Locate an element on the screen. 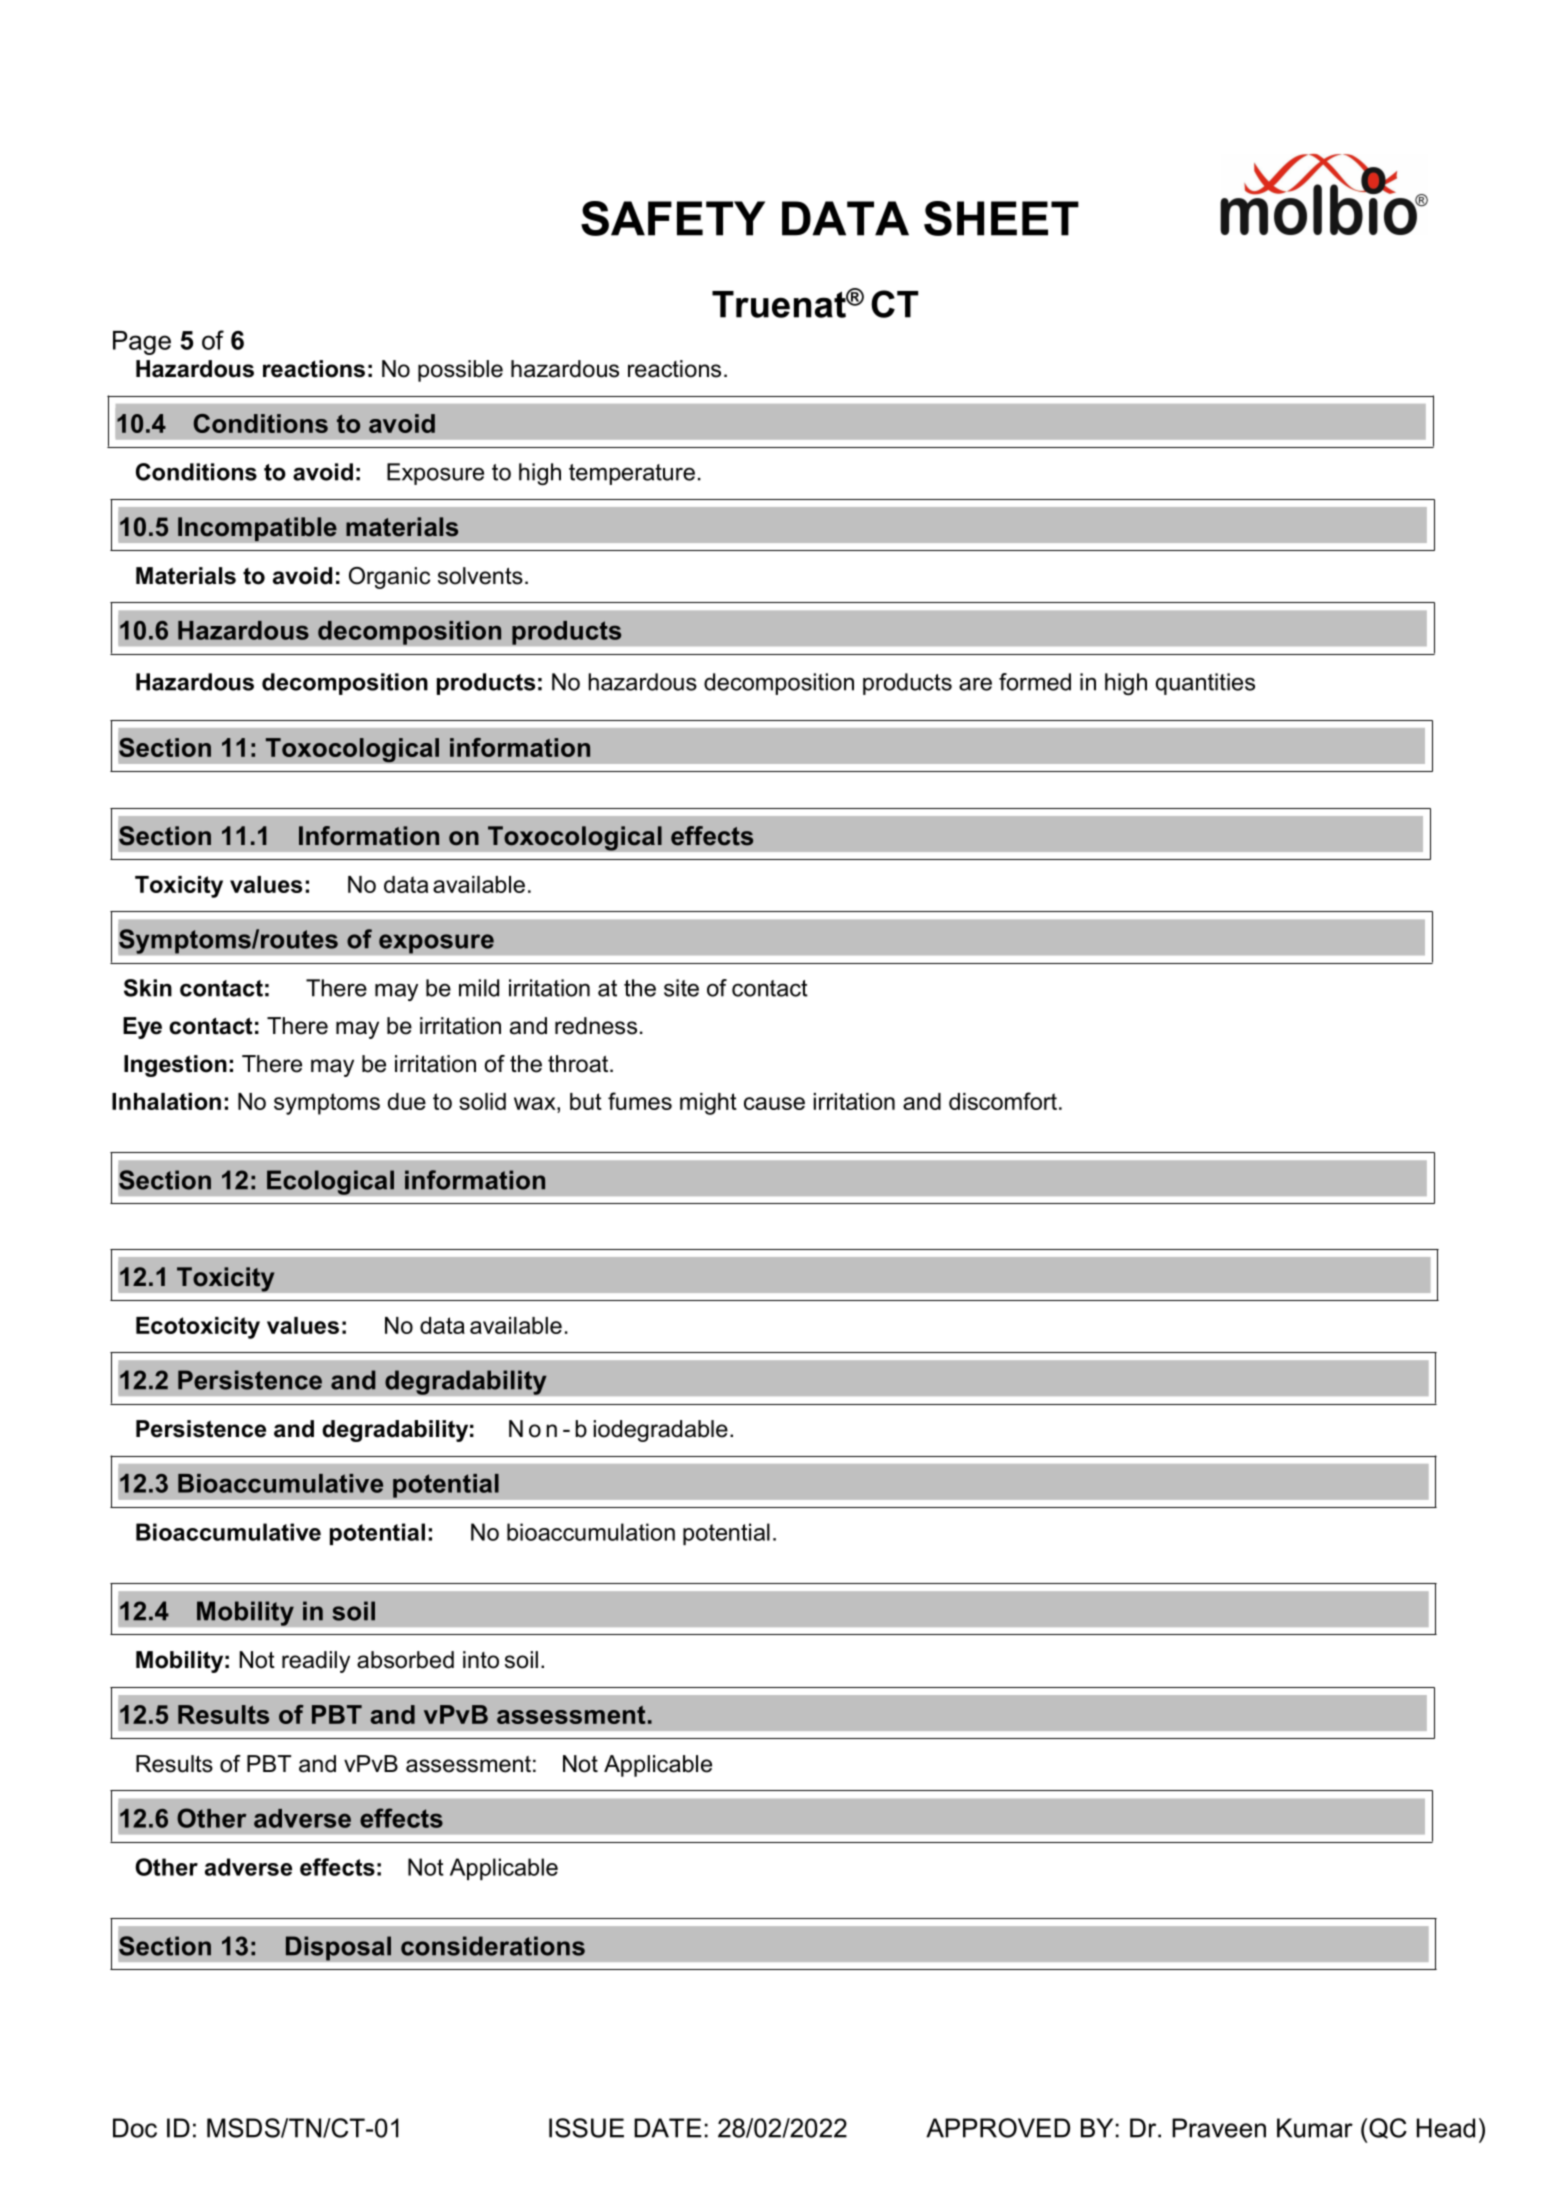  Kumar is located at coordinates (1315, 2128).
